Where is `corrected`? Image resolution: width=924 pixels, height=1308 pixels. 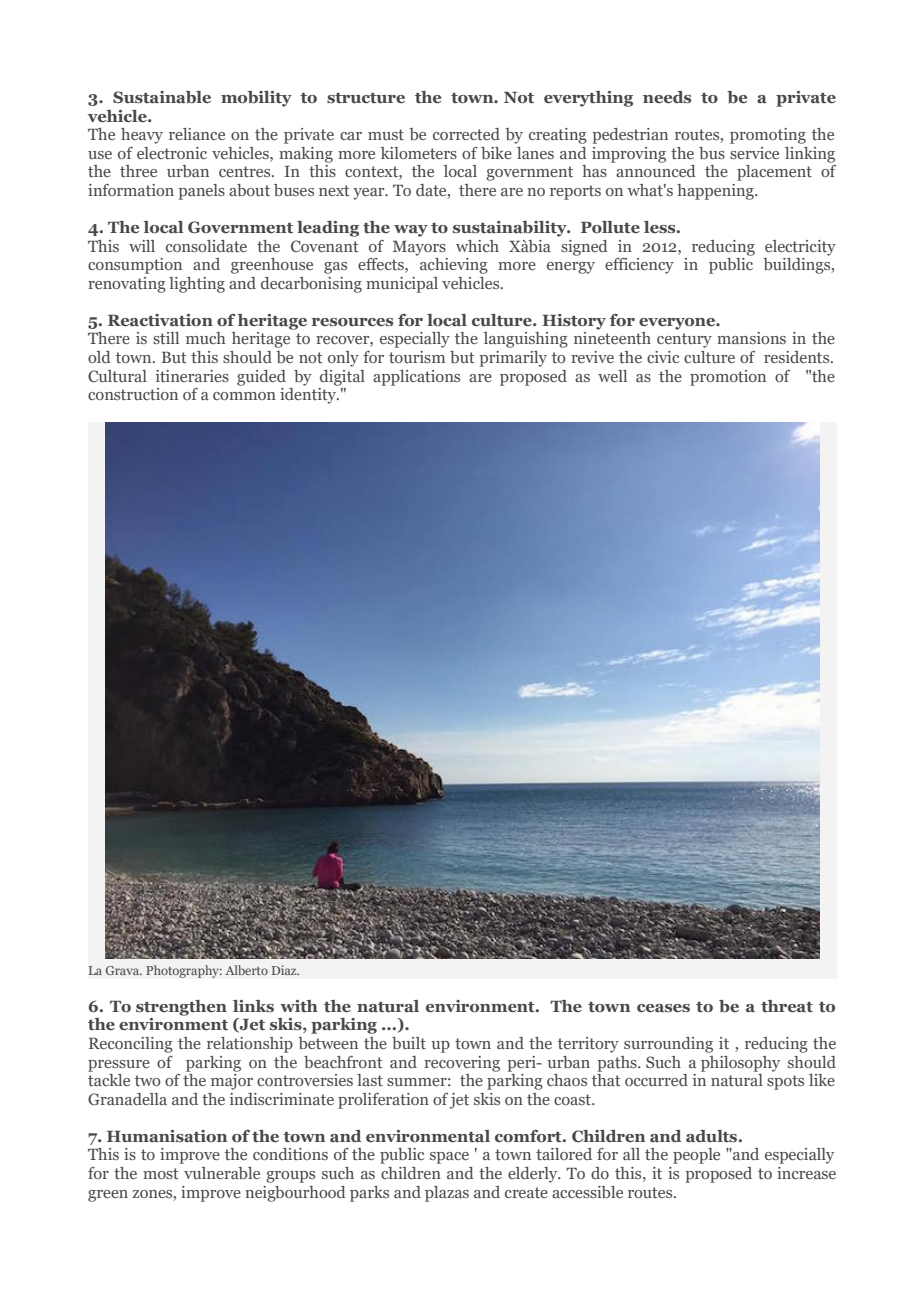 corrected is located at coordinates (466, 134).
